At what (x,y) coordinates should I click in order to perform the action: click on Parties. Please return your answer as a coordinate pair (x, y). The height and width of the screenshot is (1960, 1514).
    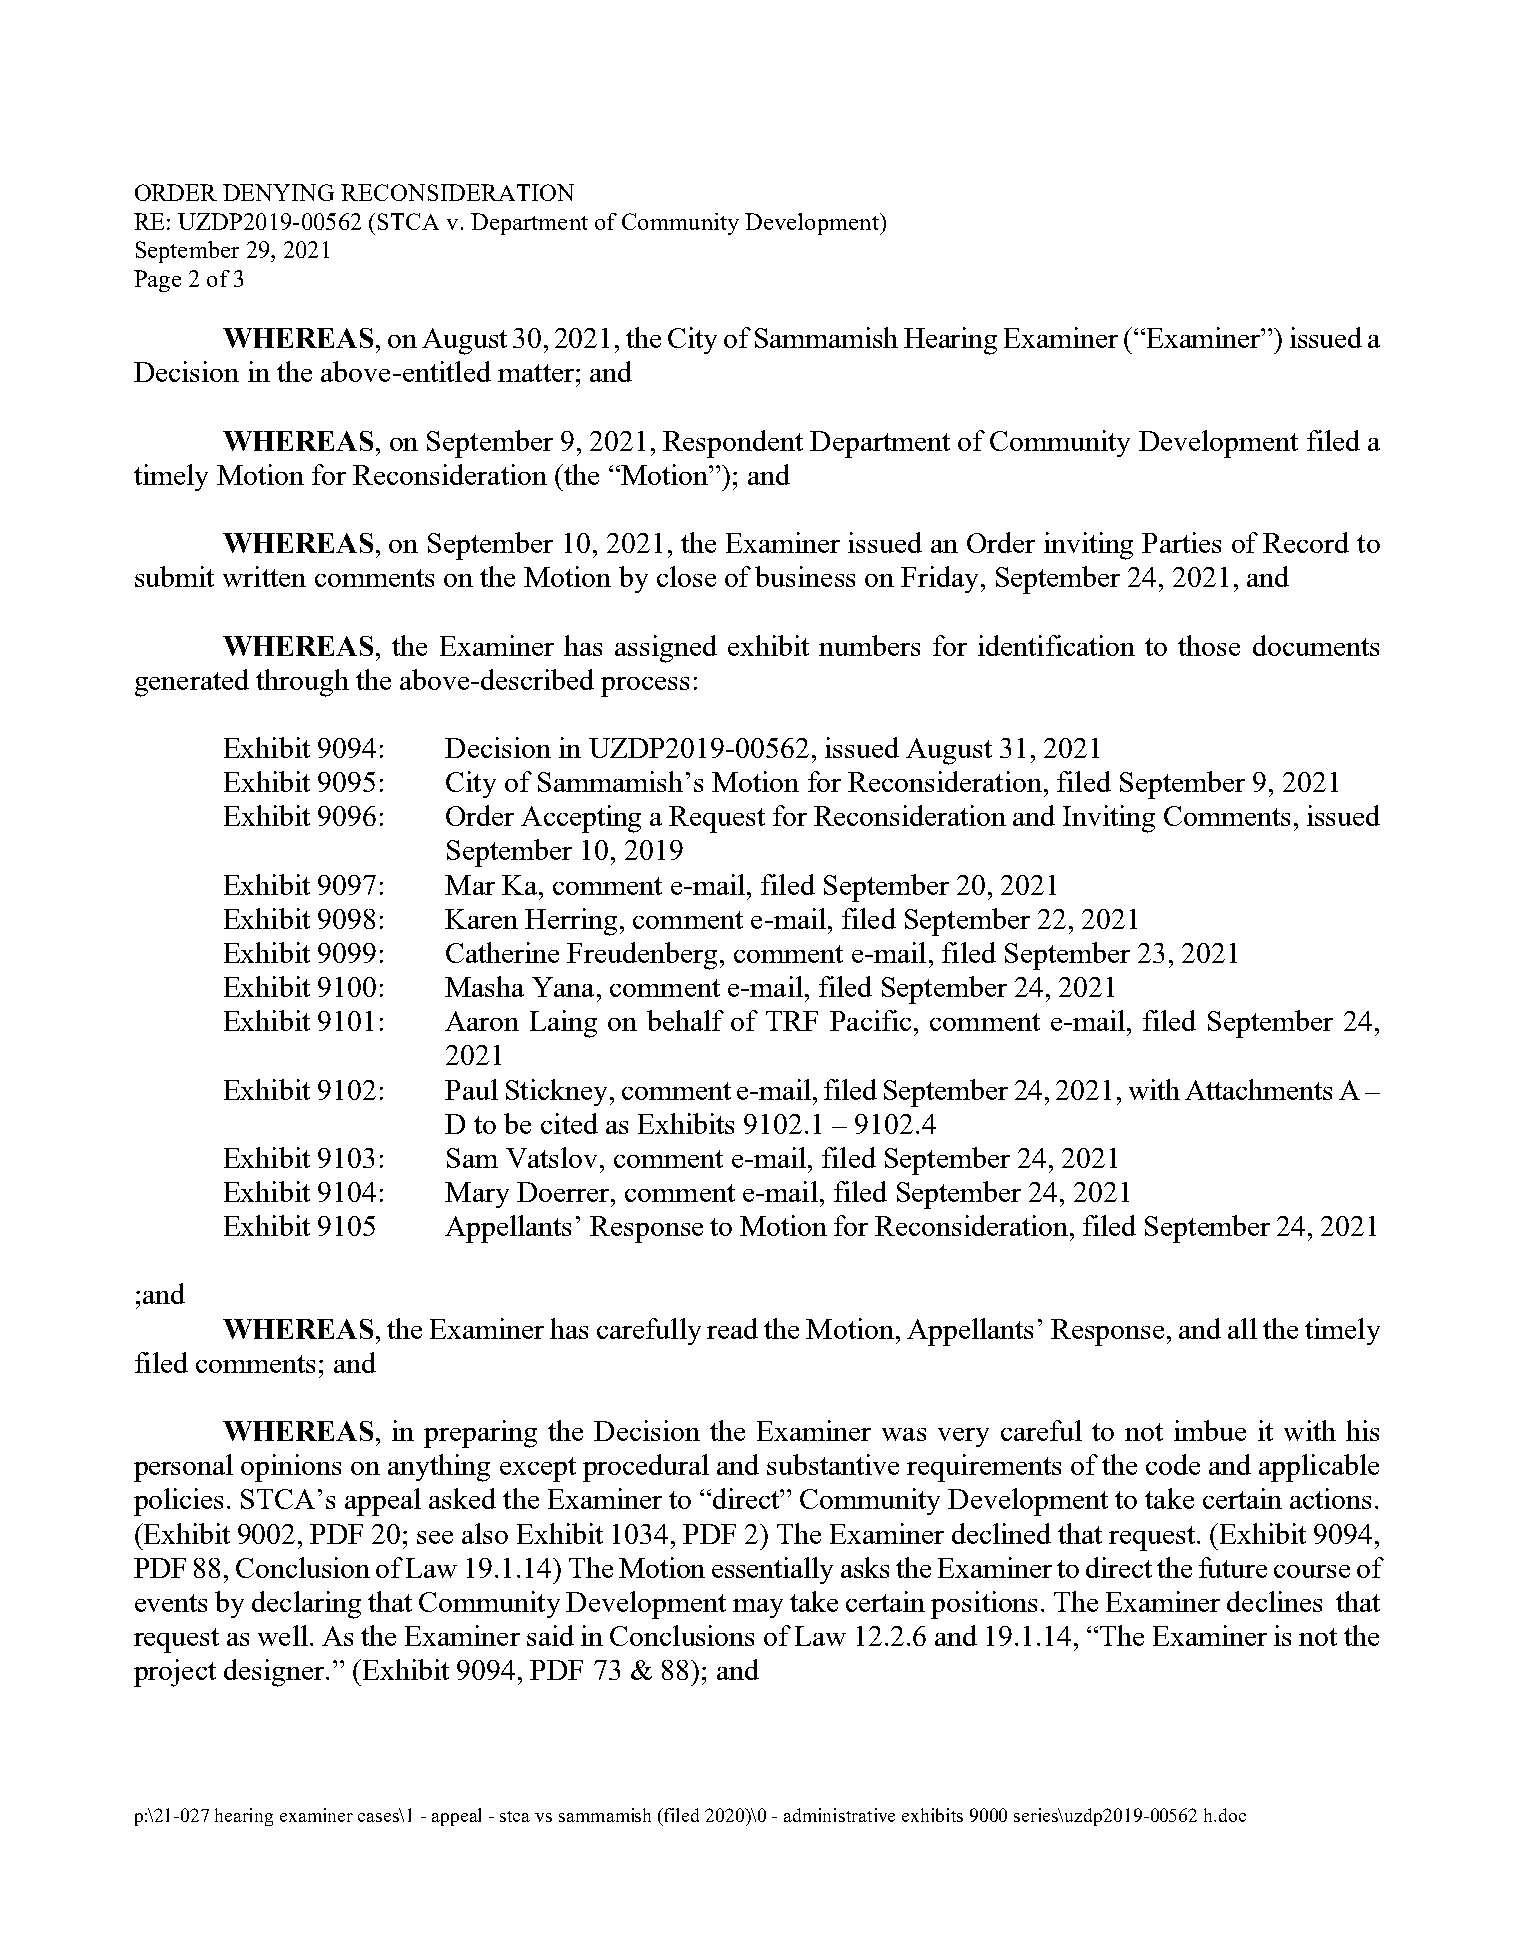
    Looking at the image, I should click on (1181, 542).
